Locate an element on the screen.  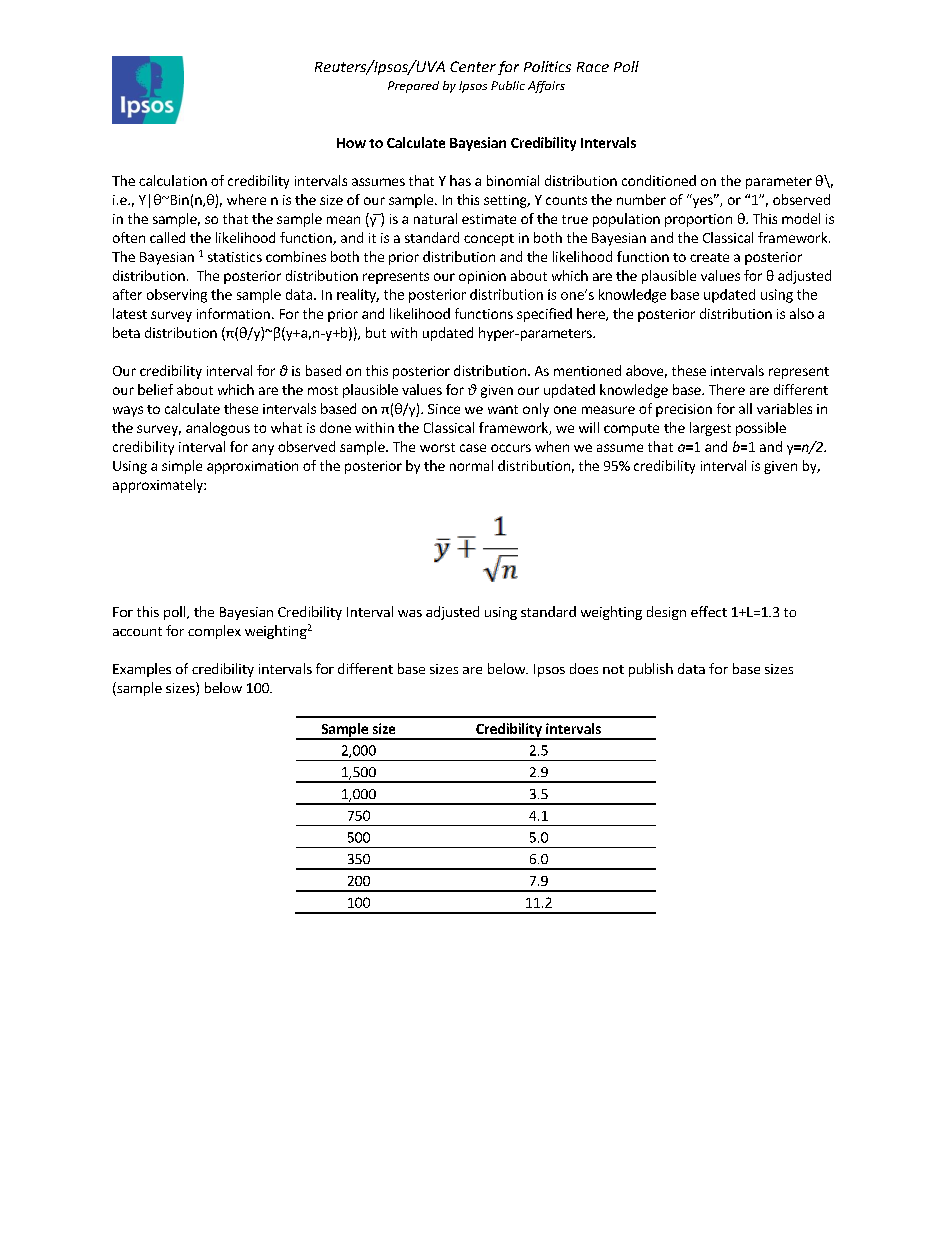
proportion is located at coordinates (698, 220).
